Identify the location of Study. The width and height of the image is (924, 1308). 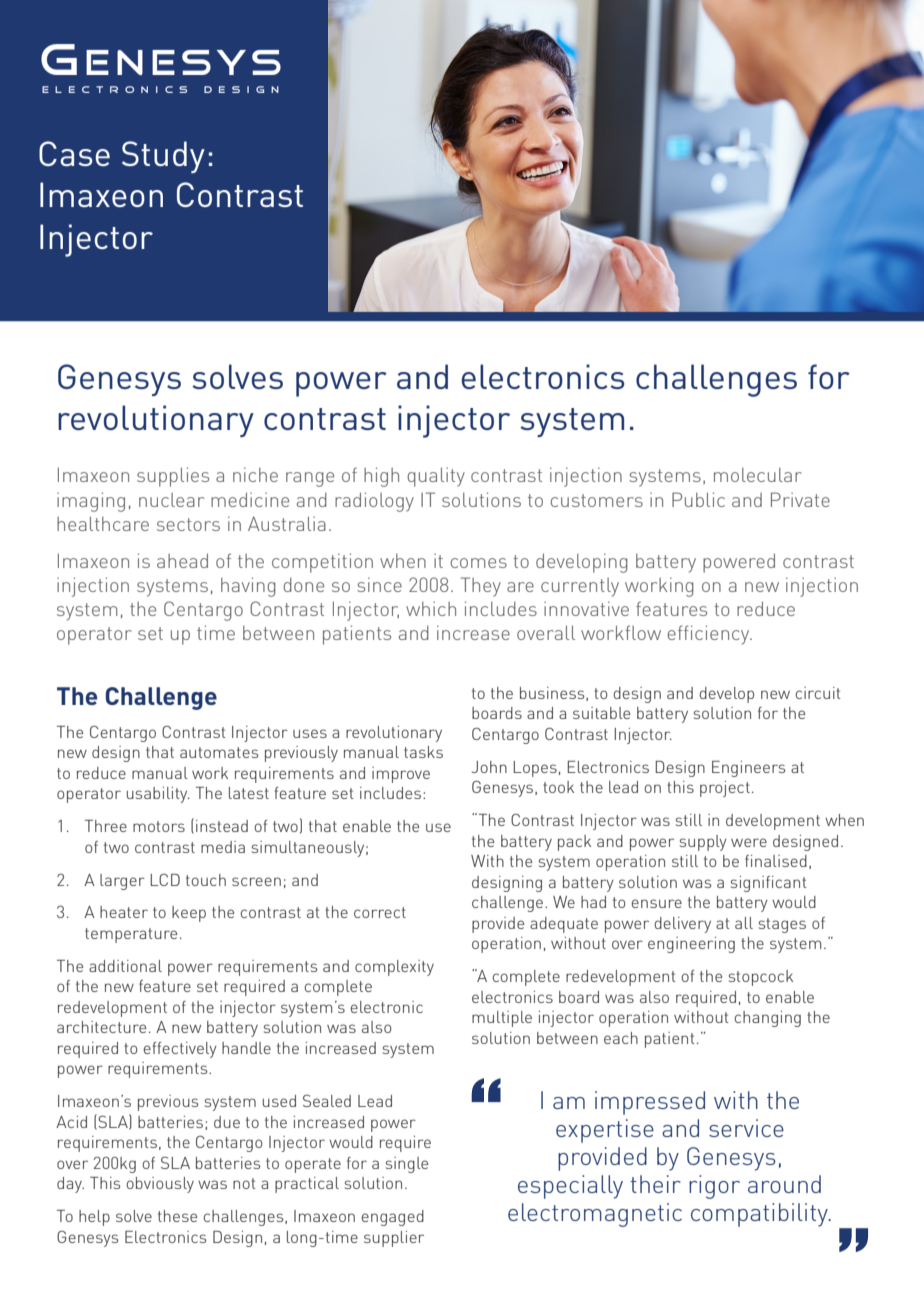
(163, 157).
